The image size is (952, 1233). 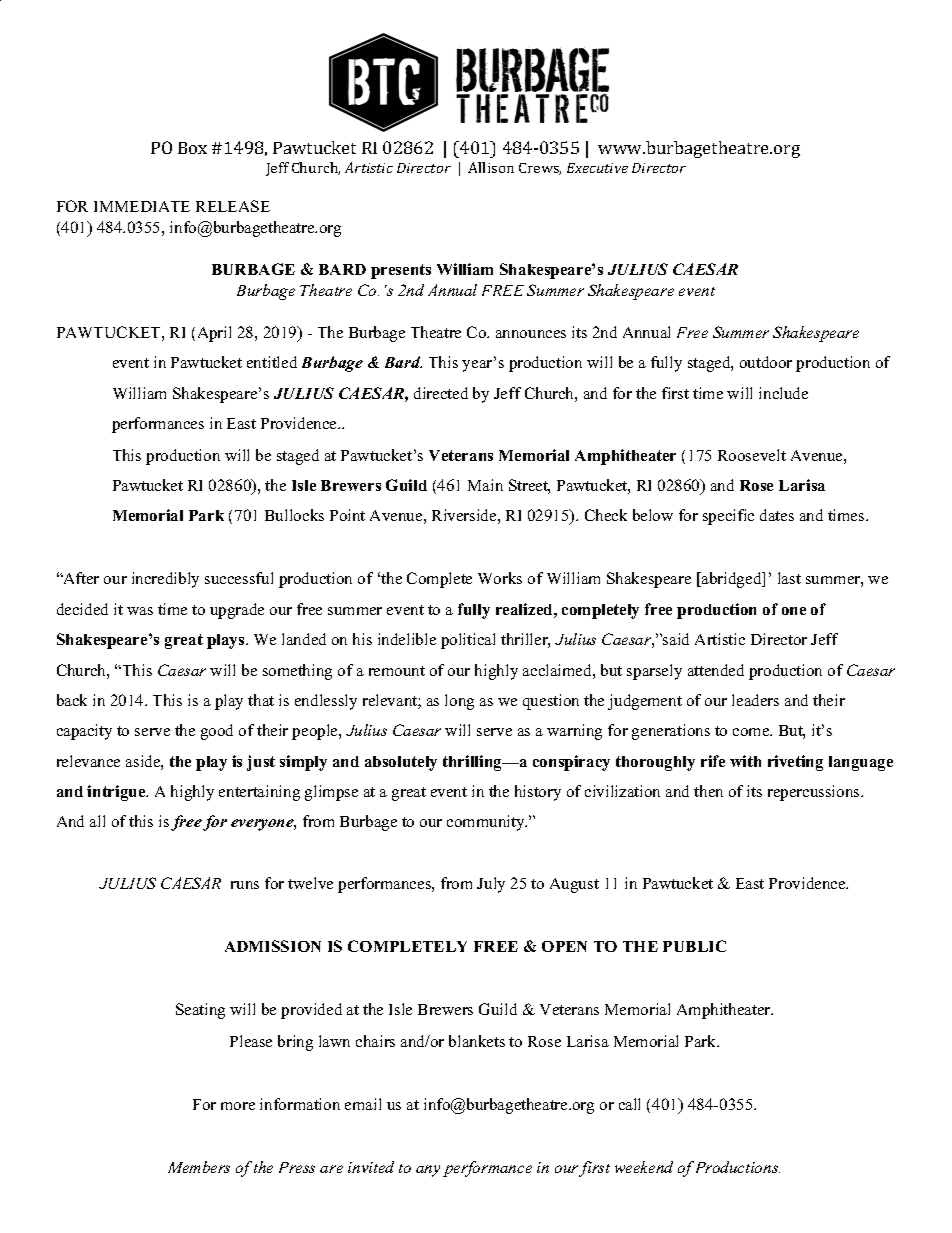 What do you see at coordinates (491, 885) in the screenshot?
I see `July` at bounding box center [491, 885].
